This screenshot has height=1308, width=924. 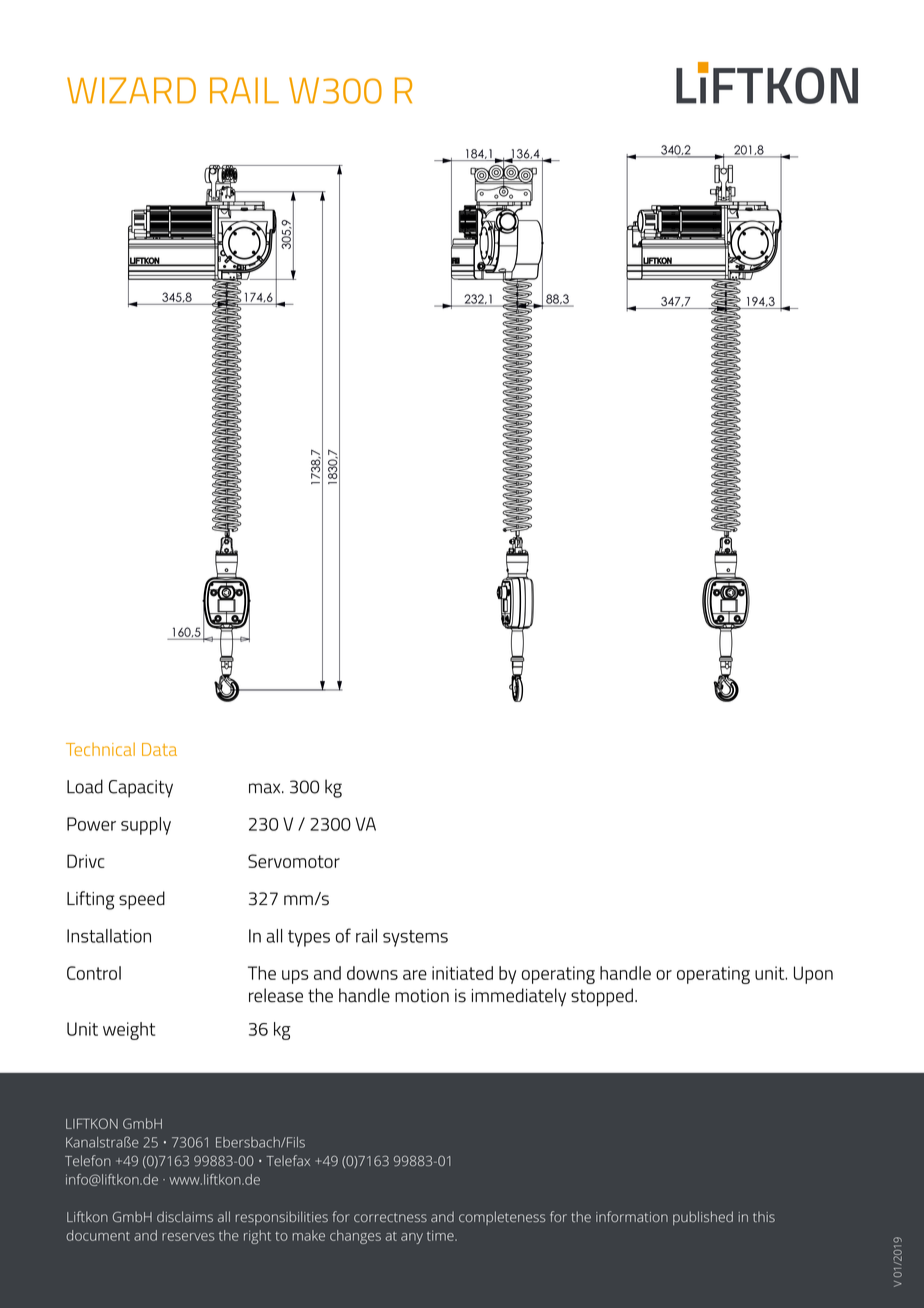 I want to click on Data, so click(x=159, y=749).
